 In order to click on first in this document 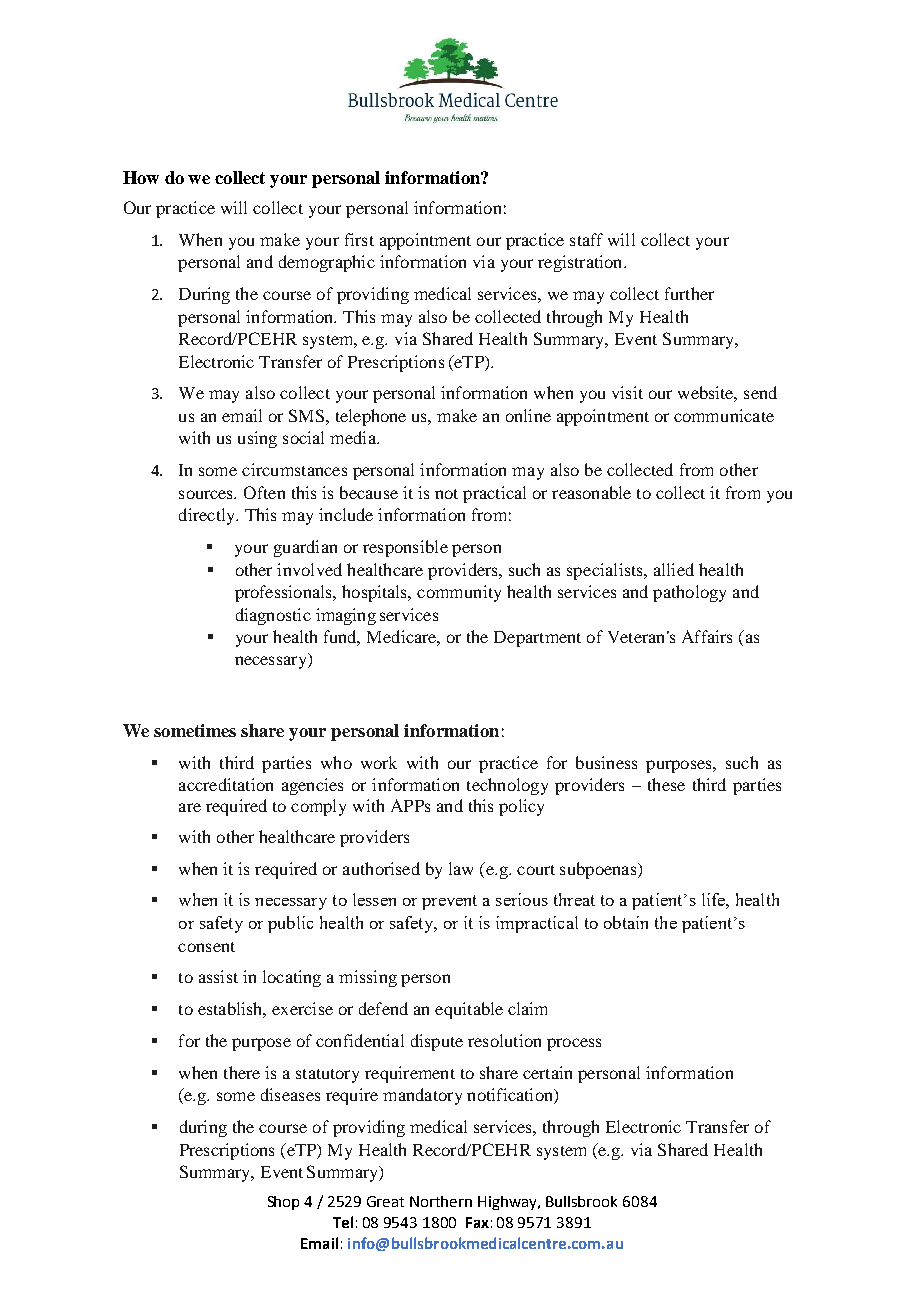, I will do `click(359, 239)`.
